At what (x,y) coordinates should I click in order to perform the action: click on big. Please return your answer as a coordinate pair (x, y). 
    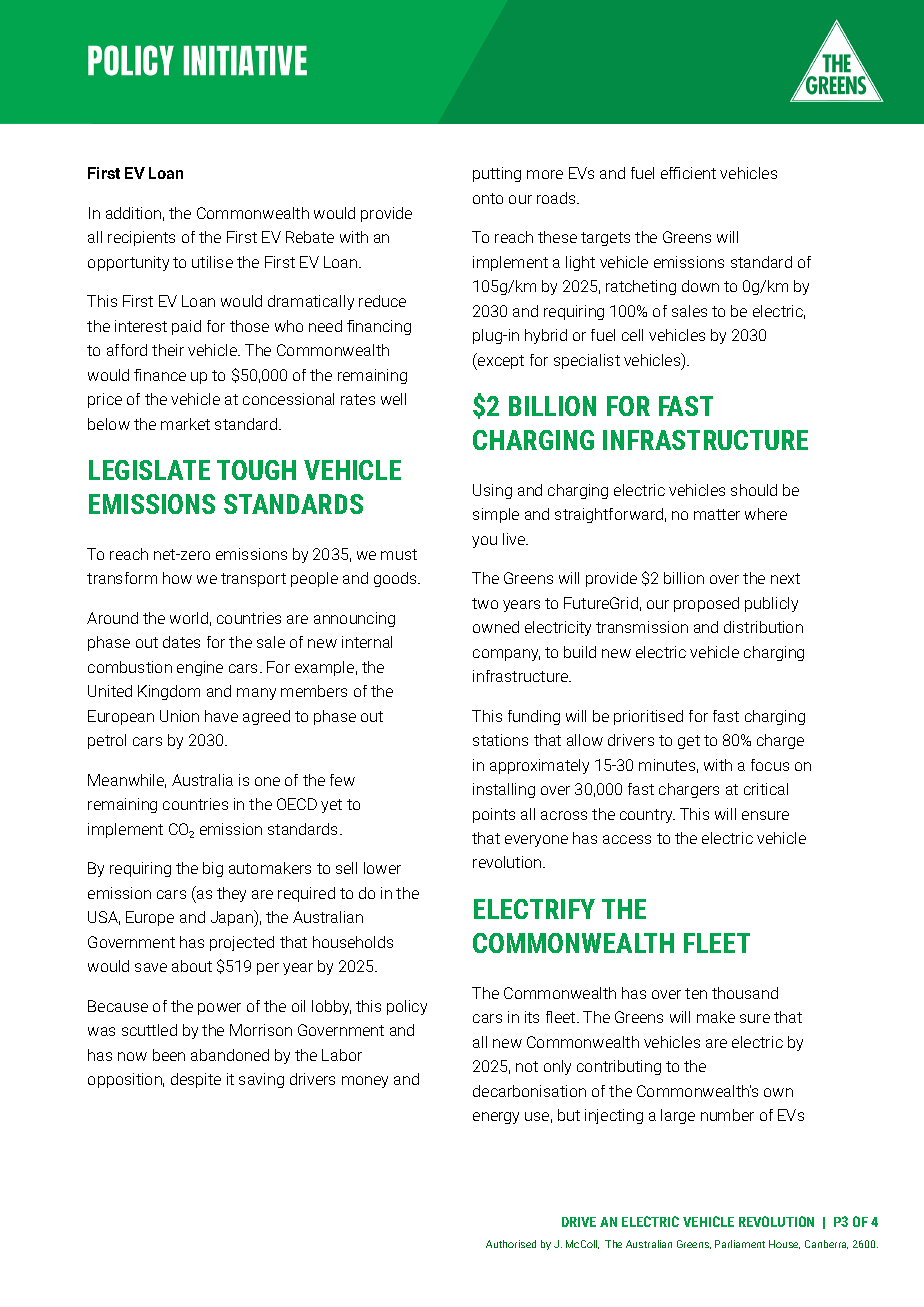
    Looking at the image, I should click on (213, 869).
